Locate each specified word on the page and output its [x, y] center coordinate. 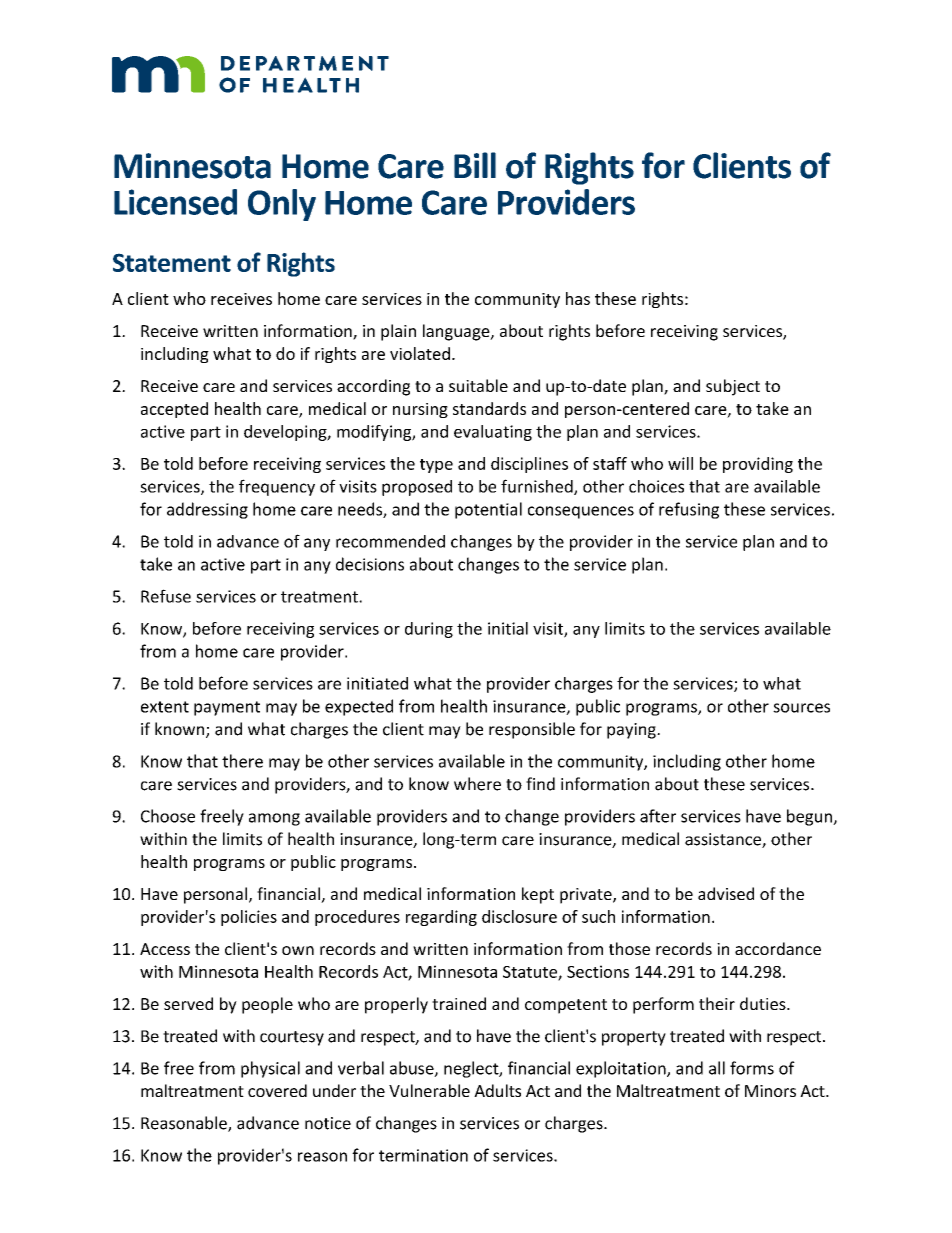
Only [282, 205]
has [578, 298]
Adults [497, 1090]
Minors [770, 1091]
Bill [475, 165]
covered [277, 1090]
